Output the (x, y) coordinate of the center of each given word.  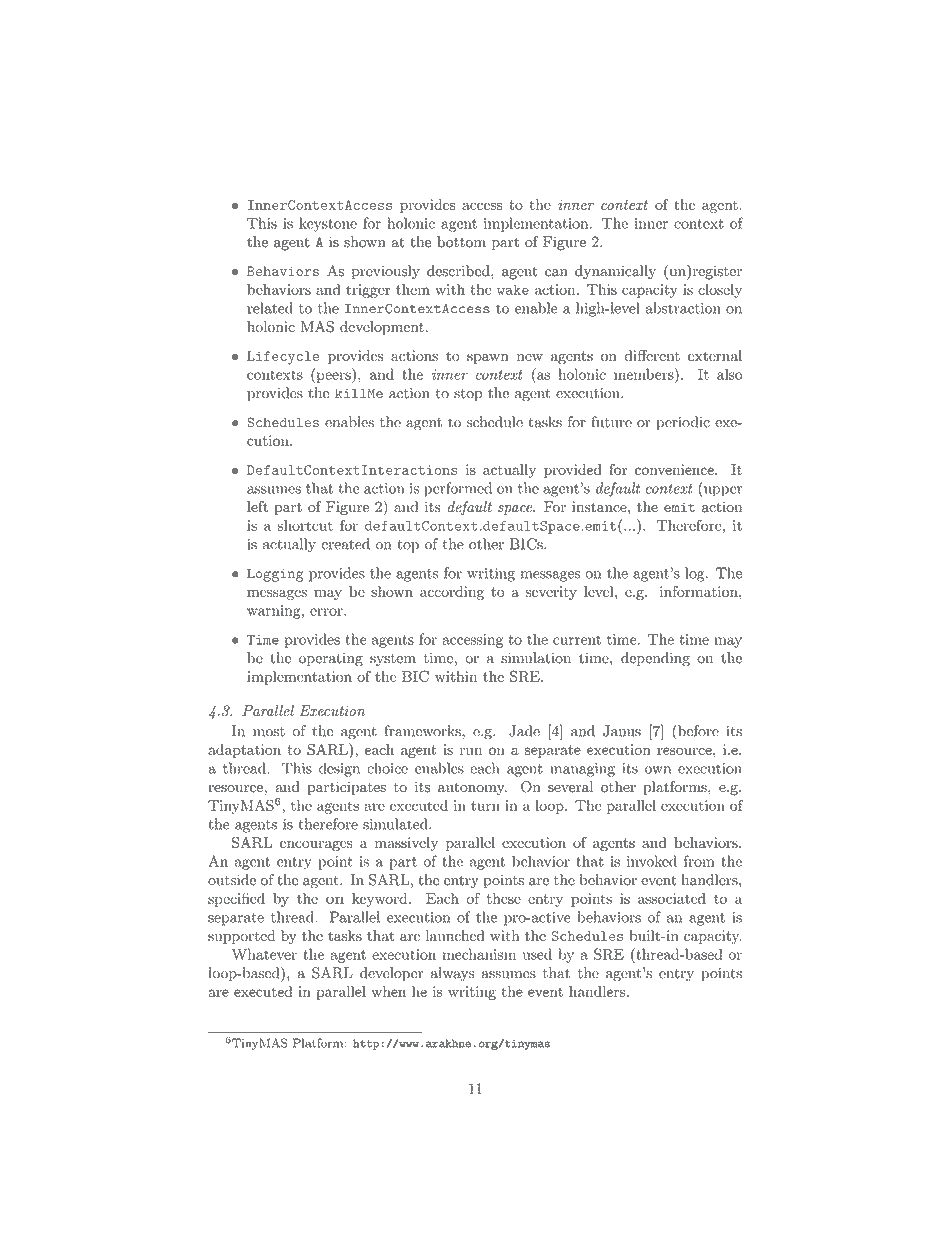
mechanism (479, 954)
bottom (461, 242)
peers (333, 377)
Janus (622, 731)
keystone (328, 224)
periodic (683, 423)
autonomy (472, 789)
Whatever (264, 954)
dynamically (615, 272)
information (700, 591)
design (339, 769)
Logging (275, 575)
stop (468, 395)
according (452, 593)
